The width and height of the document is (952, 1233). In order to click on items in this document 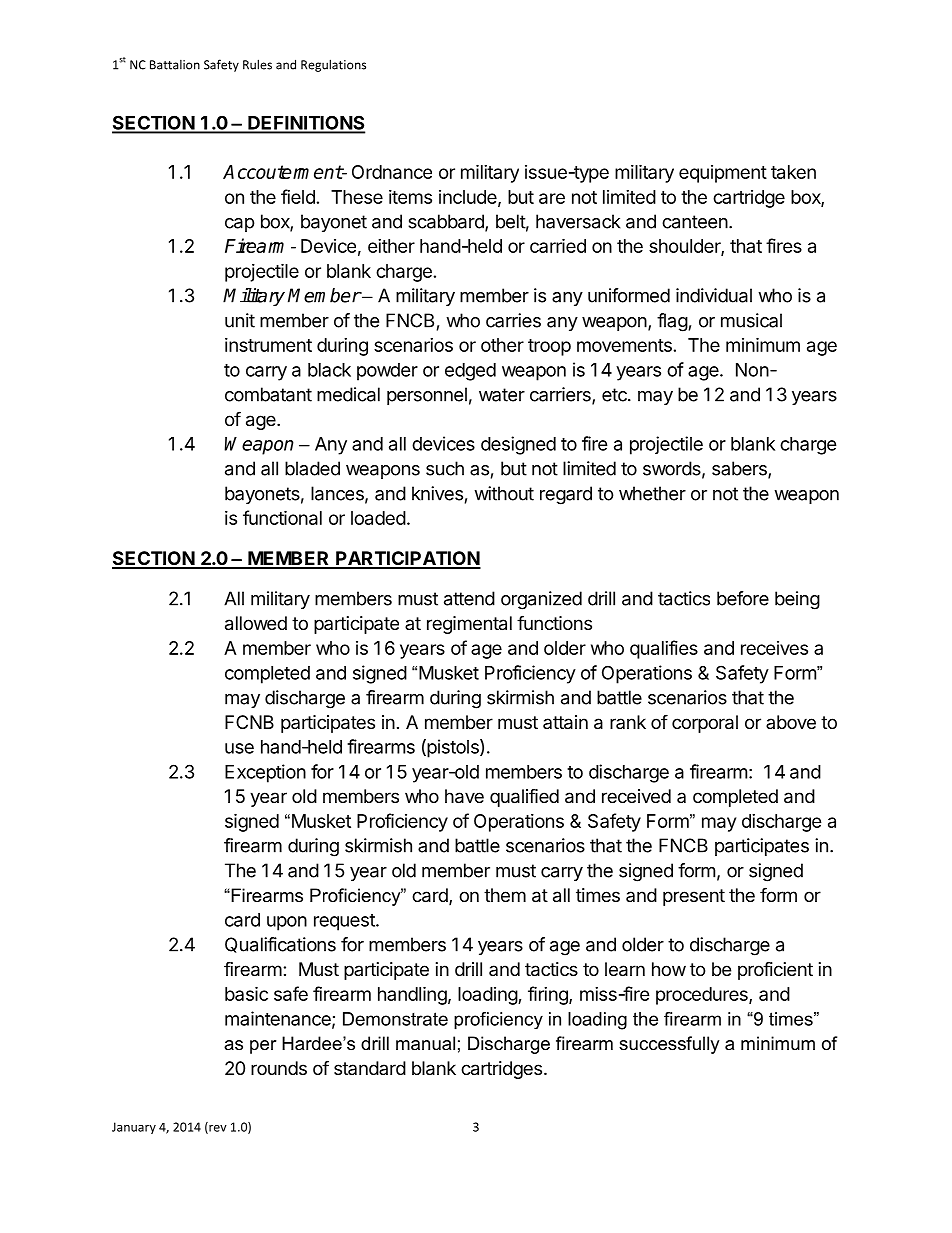, I will do `click(410, 197)`.
